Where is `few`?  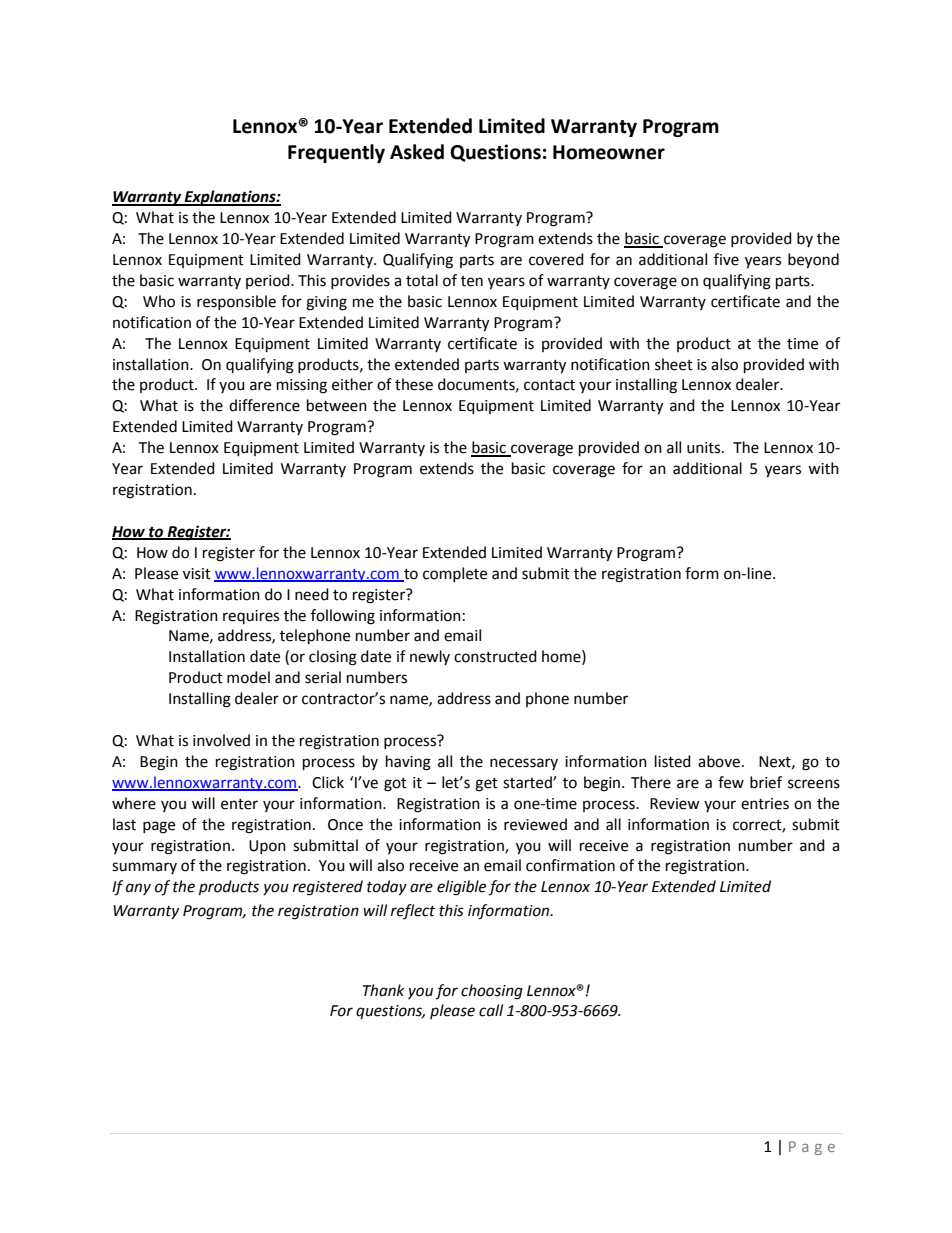 few is located at coordinates (731, 782).
